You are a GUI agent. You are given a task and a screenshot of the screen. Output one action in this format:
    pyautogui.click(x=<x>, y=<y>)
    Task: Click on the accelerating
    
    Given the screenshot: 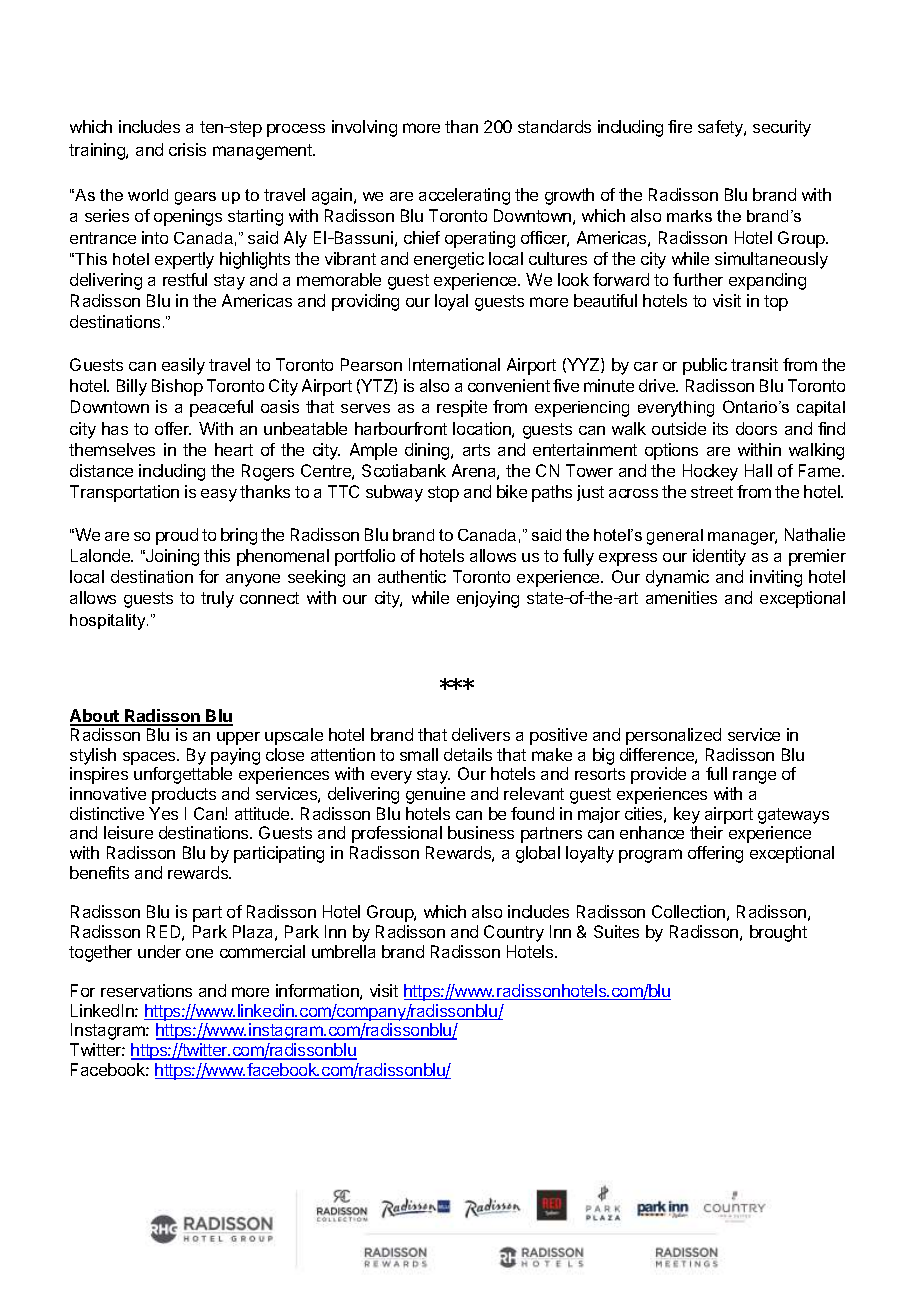 What is the action you would take?
    pyautogui.click(x=464, y=196)
